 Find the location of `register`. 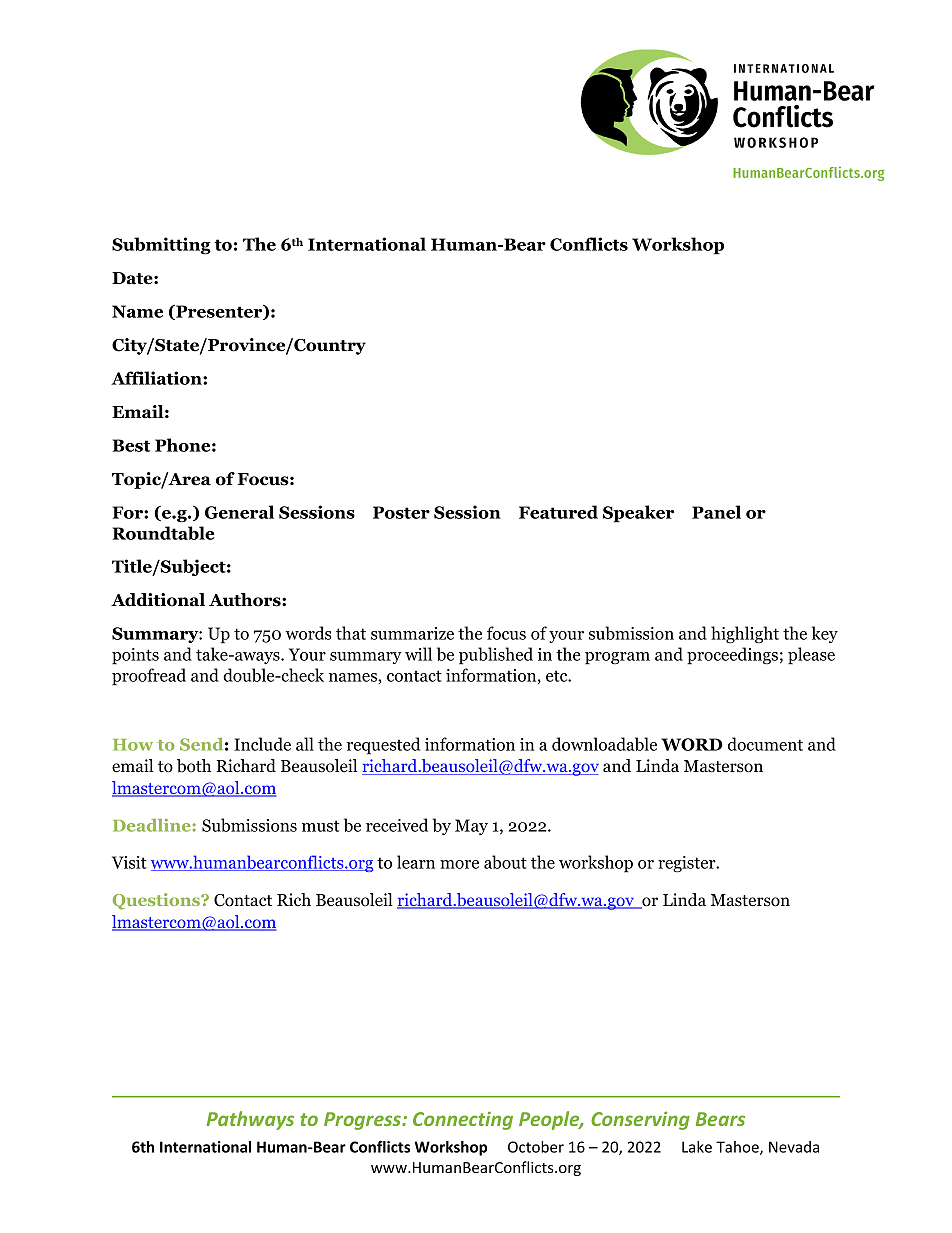

register is located at coordinates (688, 864).
